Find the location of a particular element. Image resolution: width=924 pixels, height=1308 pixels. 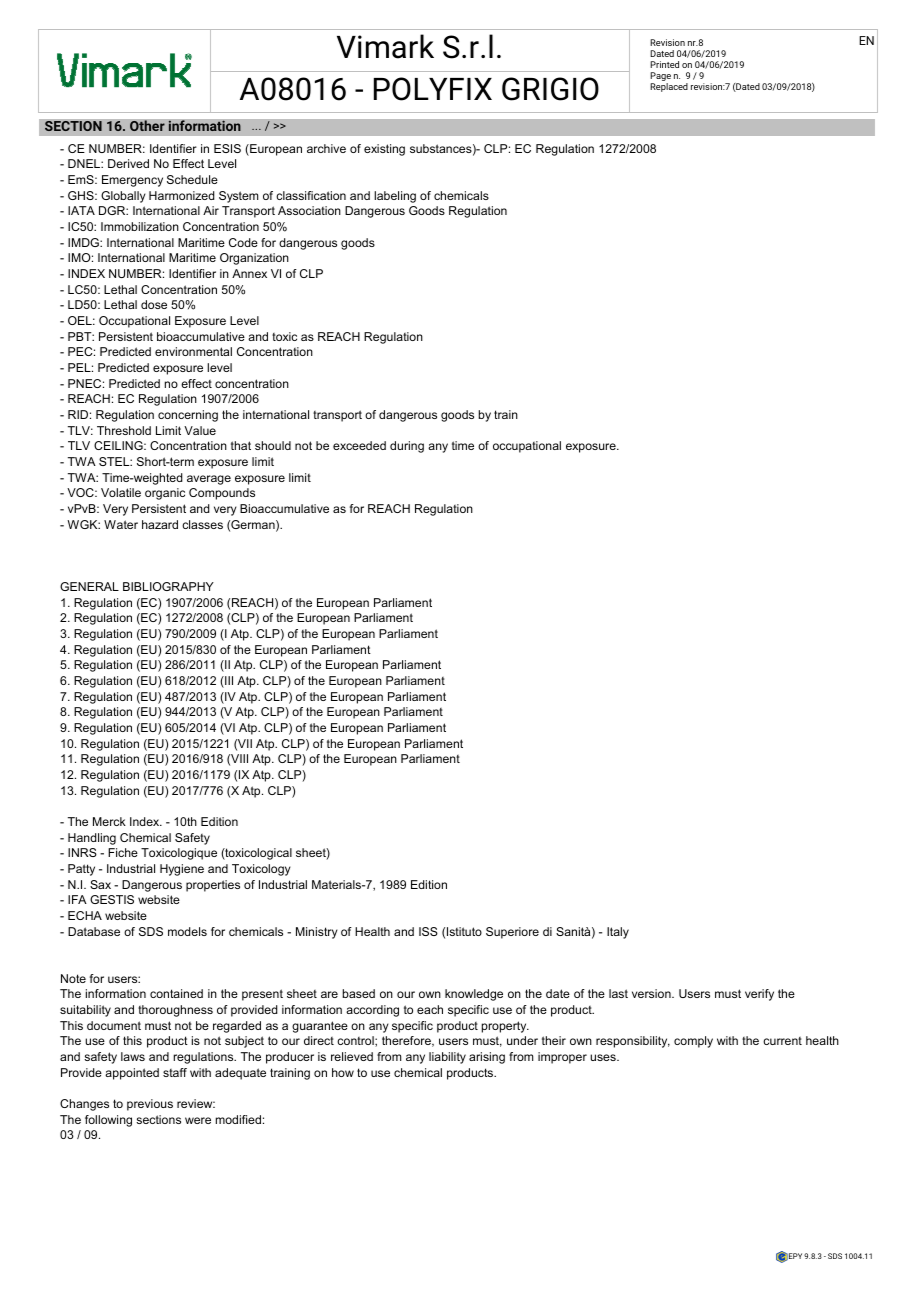

version is located at coordinates (652, 993).
